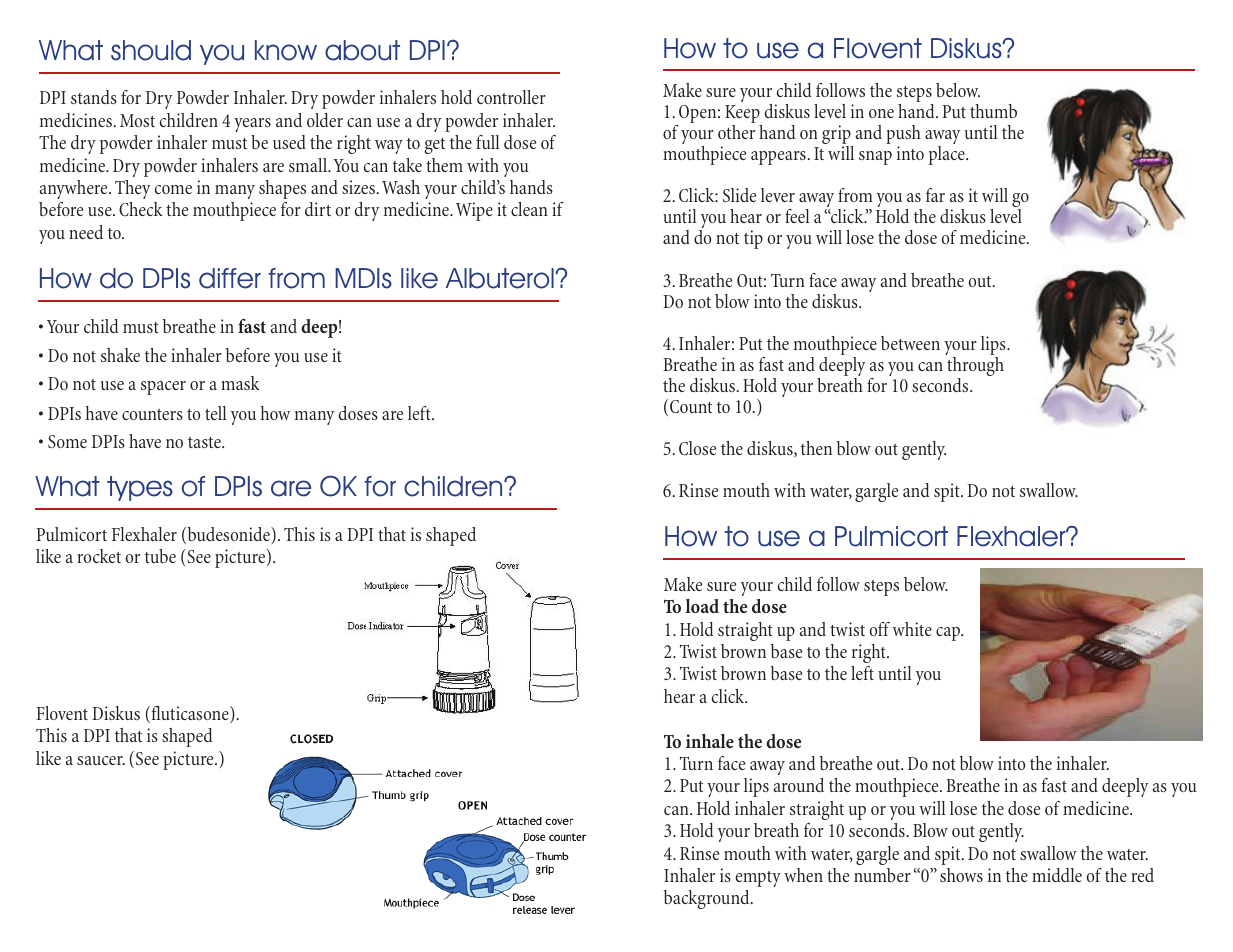 Image resolution: width=1233 pixels, height=952 pixels. Describe the element at coordinates (511, 97) in the screenshot. I see `controller` at that location.
